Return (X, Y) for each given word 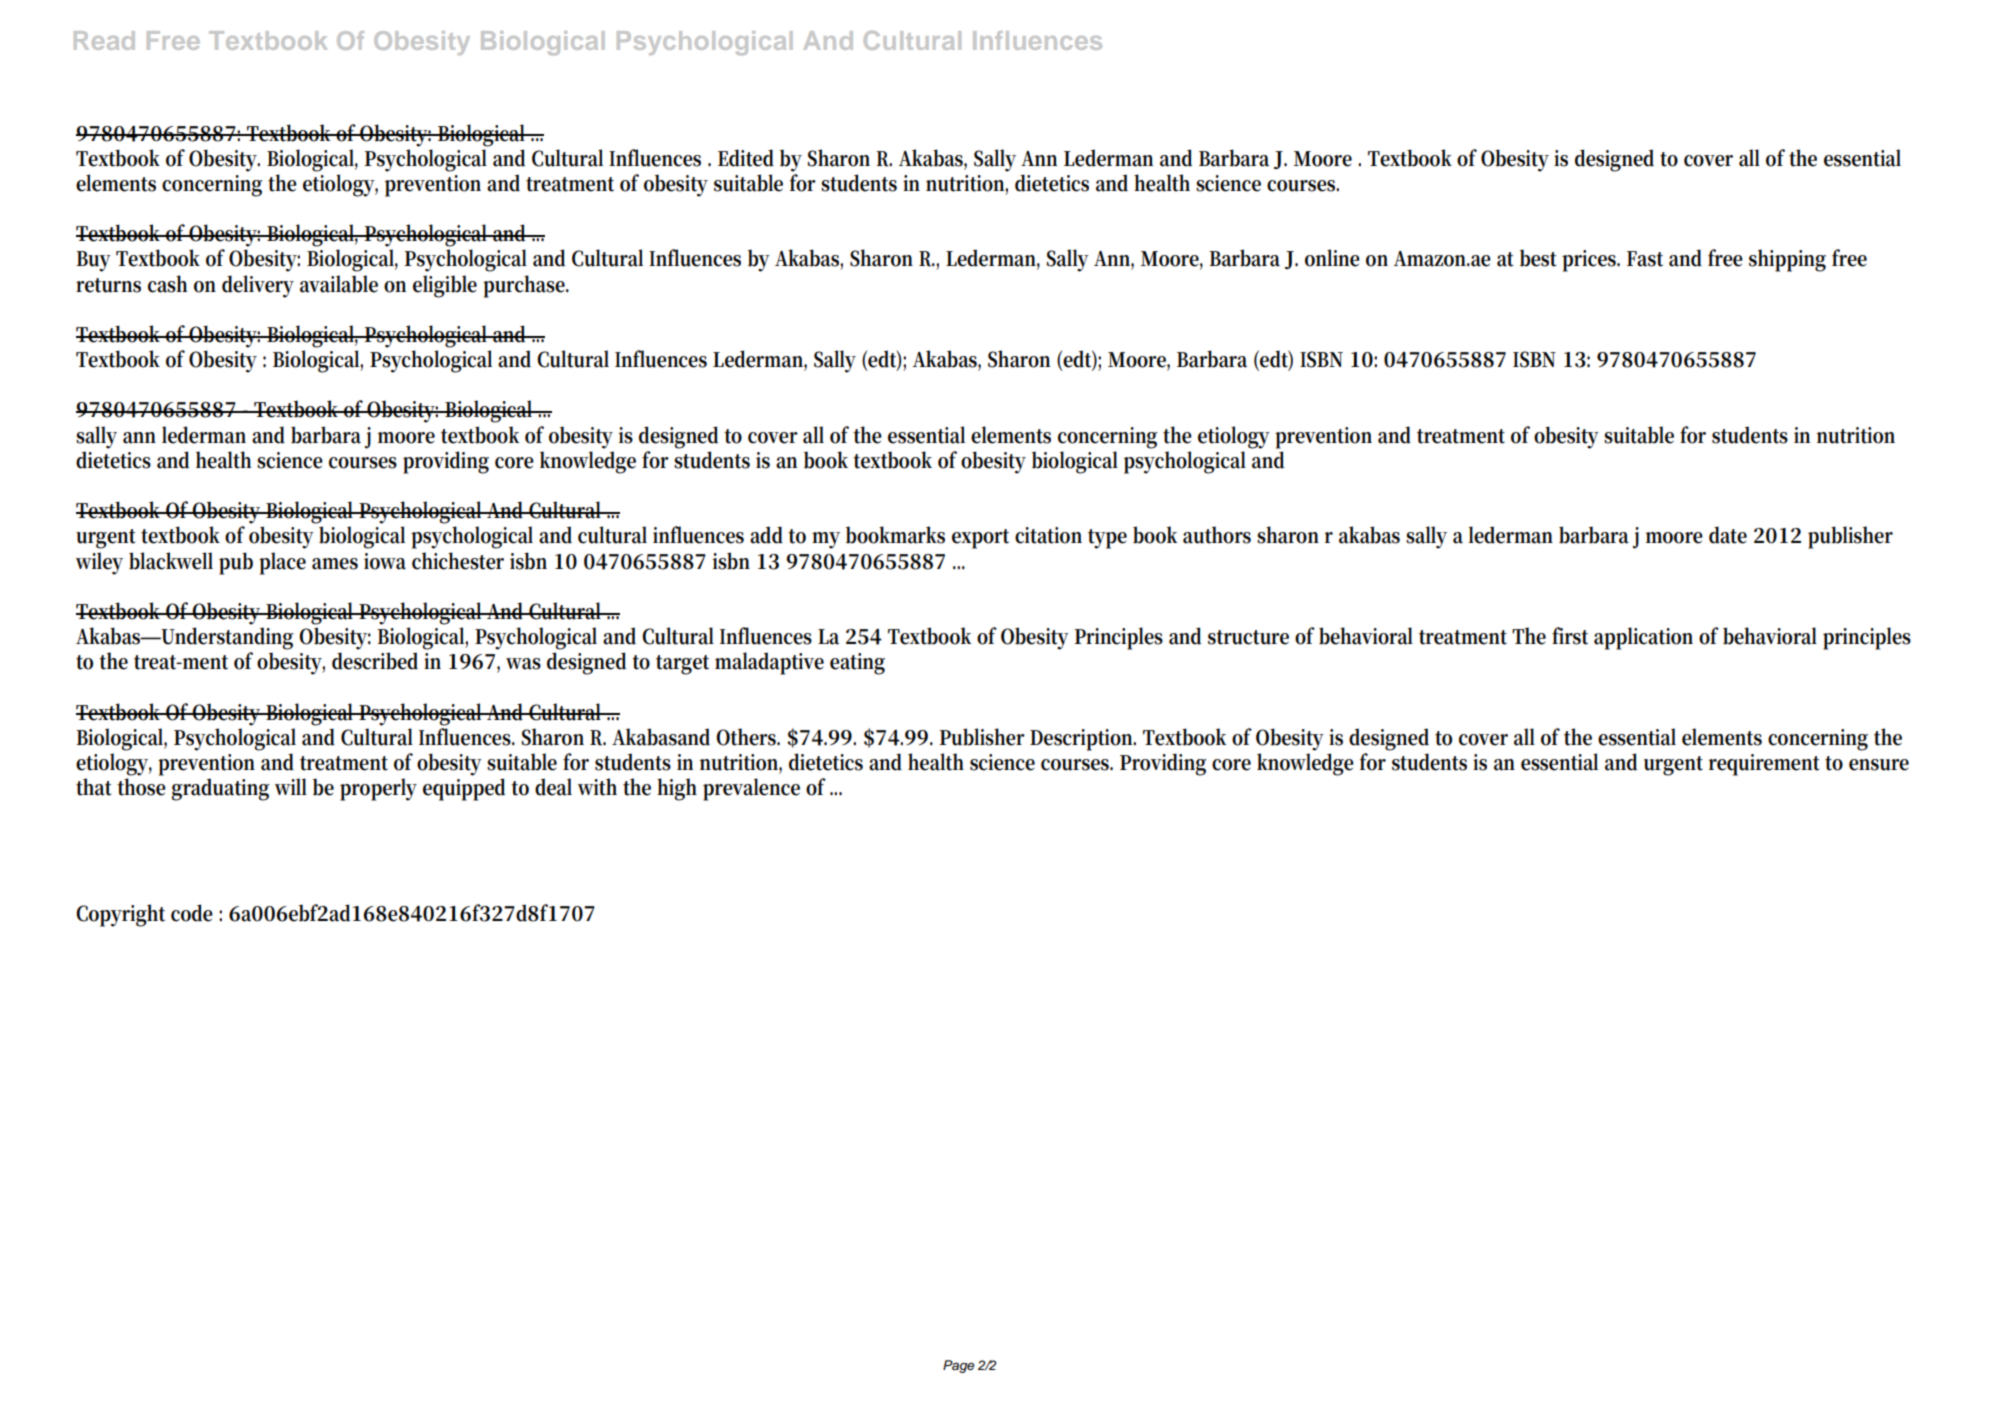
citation (1048, 535)
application (1643, 638)
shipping (1787, 260)
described (375, 661)
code (192, 913)
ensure (1879, 765)
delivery (258, 286)
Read (104, 40)
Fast (1645, 259)
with (597, 787)
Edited (746, 158)
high (677, 789)
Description (1083, 740)
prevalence (751, 789)
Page (958, 1366)
